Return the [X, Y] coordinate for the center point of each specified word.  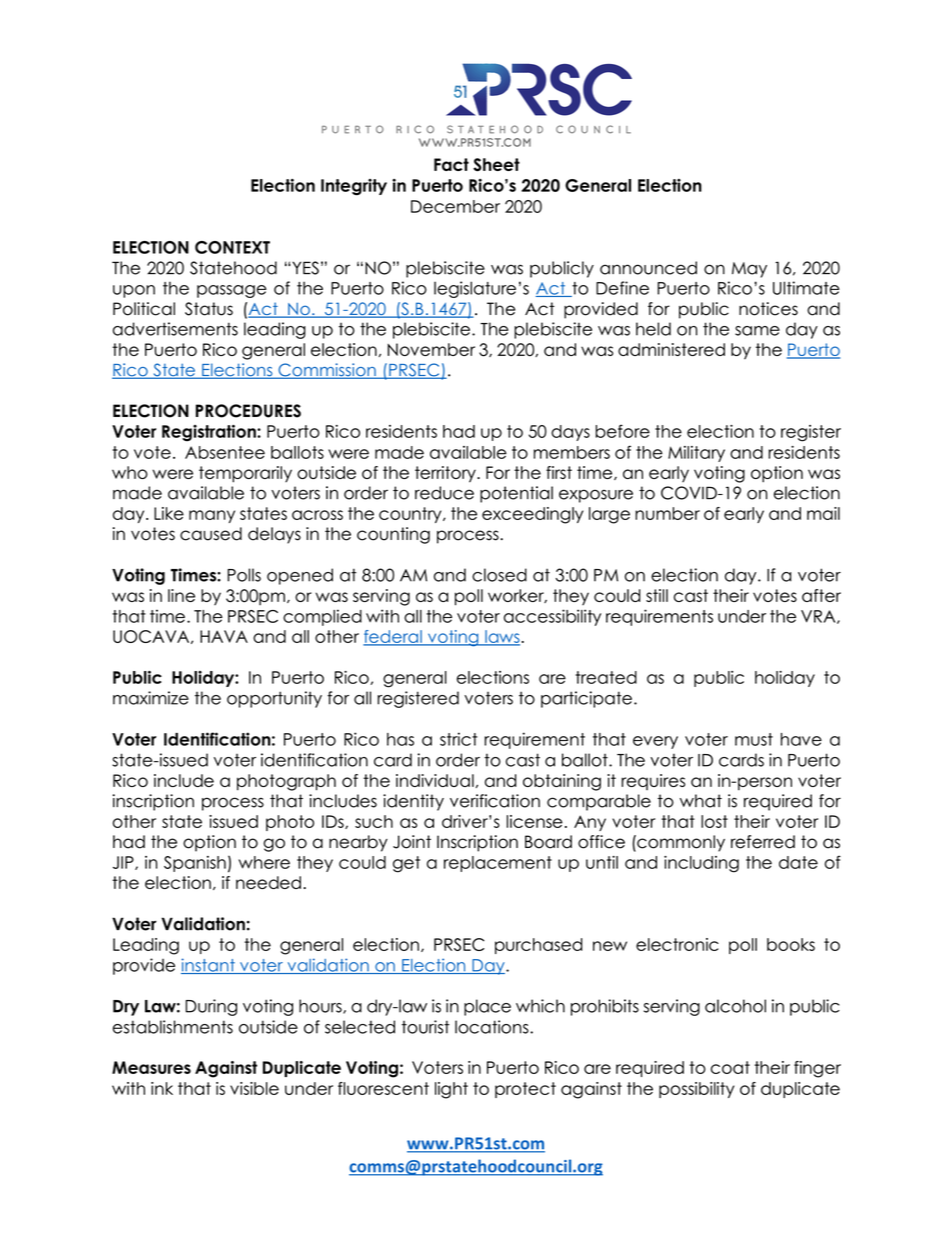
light [451, 1090]
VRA [819, 617]
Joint [412, 842]
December [455, 206]
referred [763, 842]
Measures [151, 1067]
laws [502, 637]
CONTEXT [232, 247]
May [749, 270]
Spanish [195, 864]
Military [696, 454]
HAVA [224, 636]
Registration [210, 433]
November [431, 349]
